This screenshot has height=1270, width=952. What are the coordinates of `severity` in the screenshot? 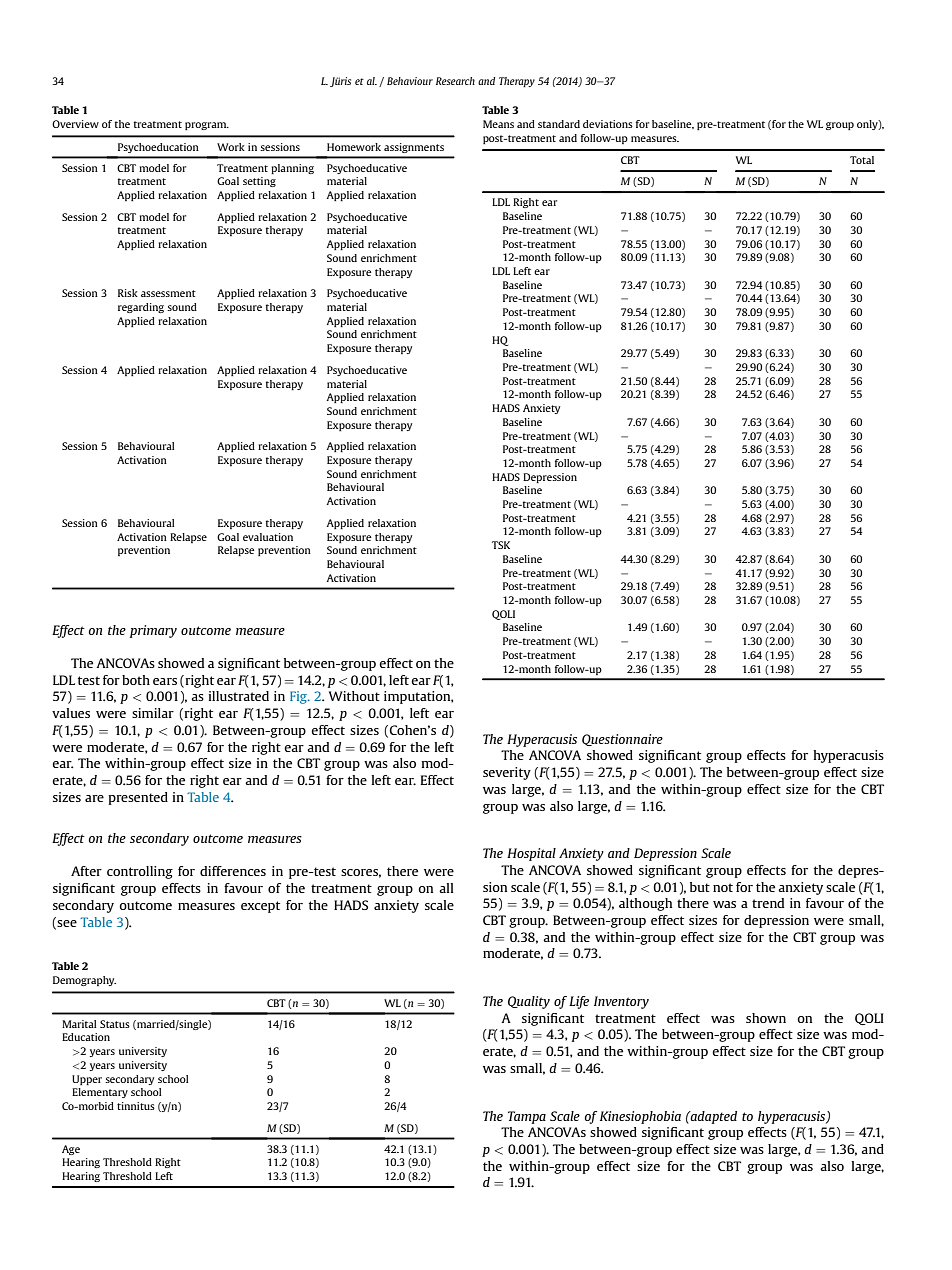 It's located at (507, 773).
